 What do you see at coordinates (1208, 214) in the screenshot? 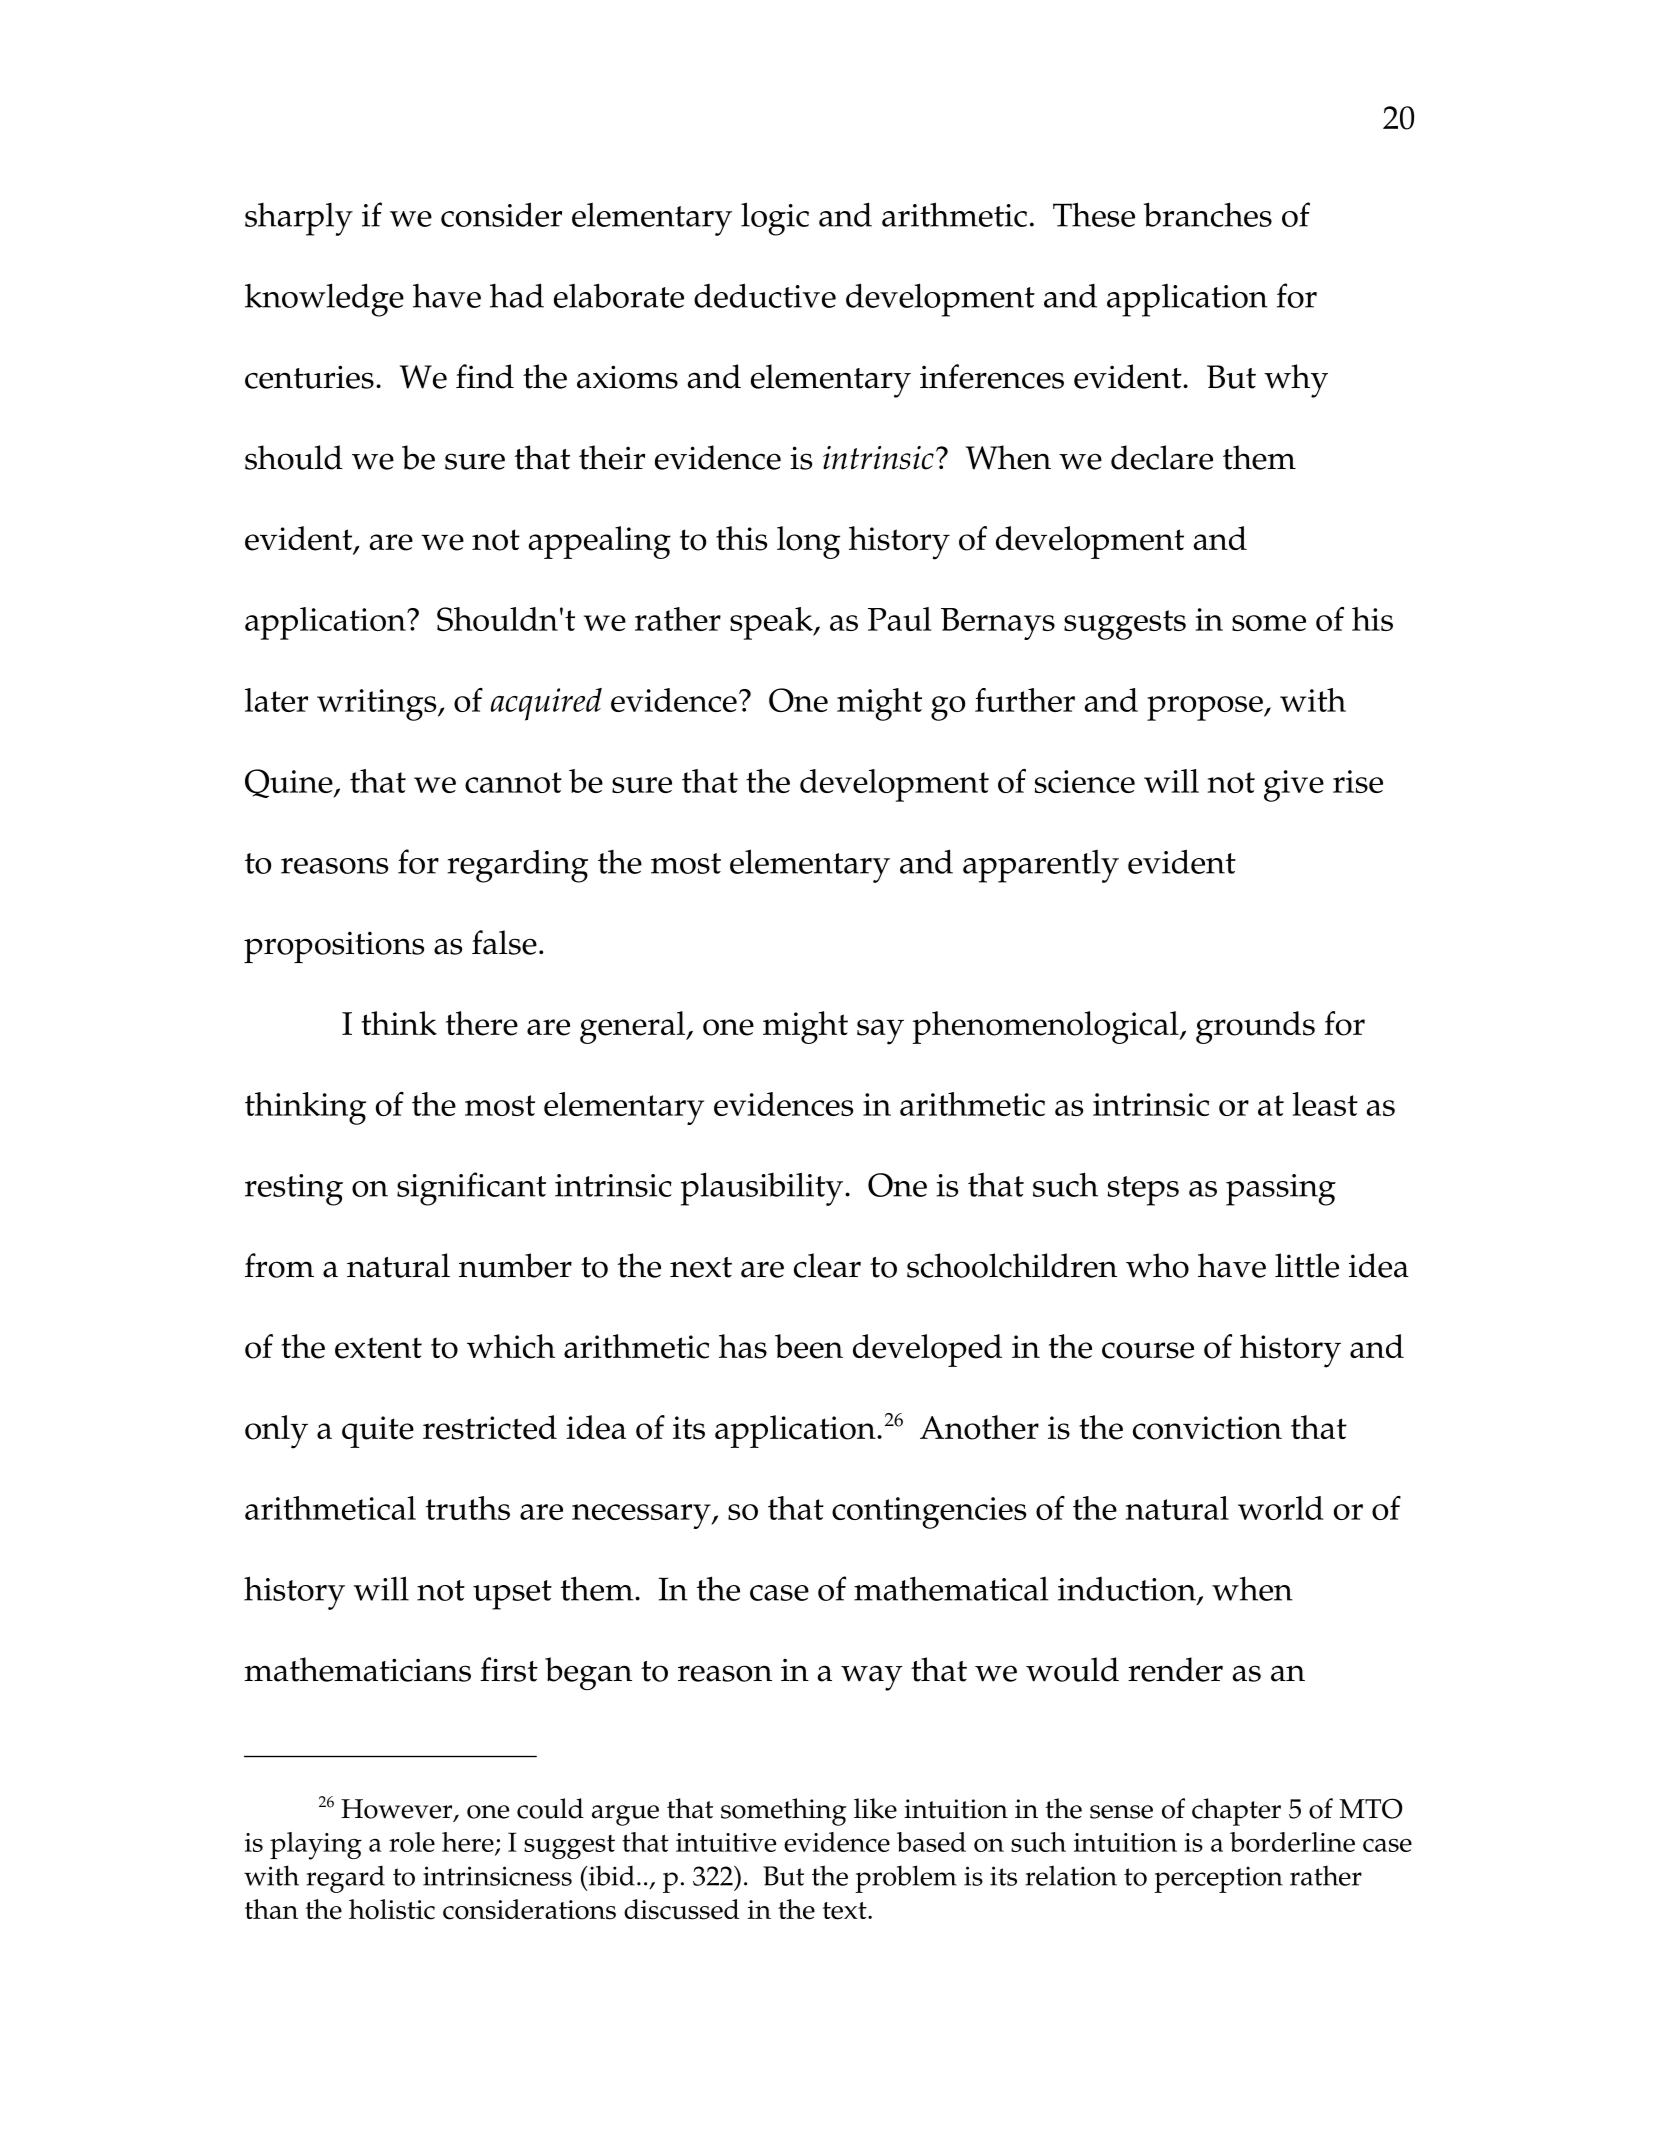
I see `branches` at bounding box center [1208, 214].
